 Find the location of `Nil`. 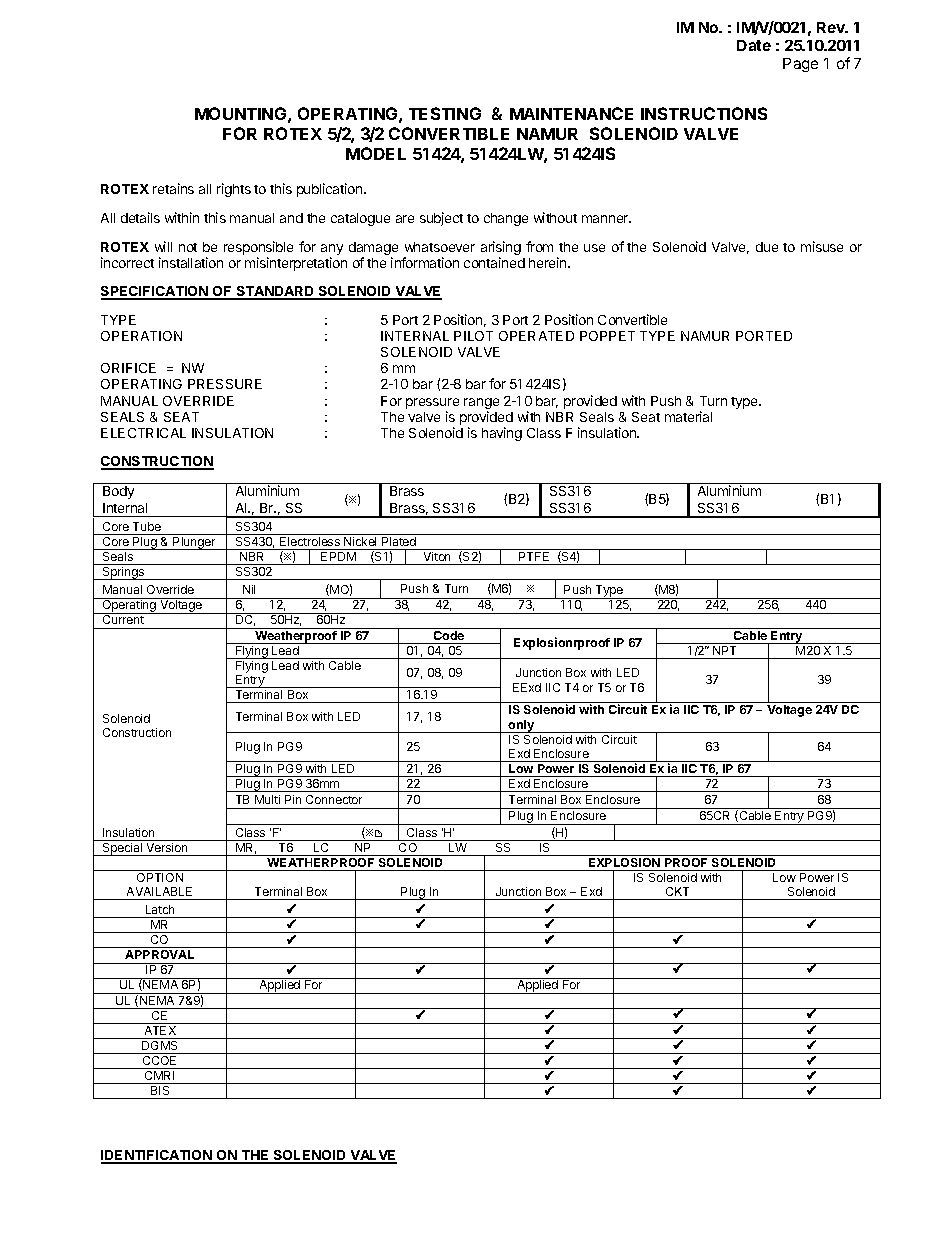

Nil is located at coordinates (249, 589).
